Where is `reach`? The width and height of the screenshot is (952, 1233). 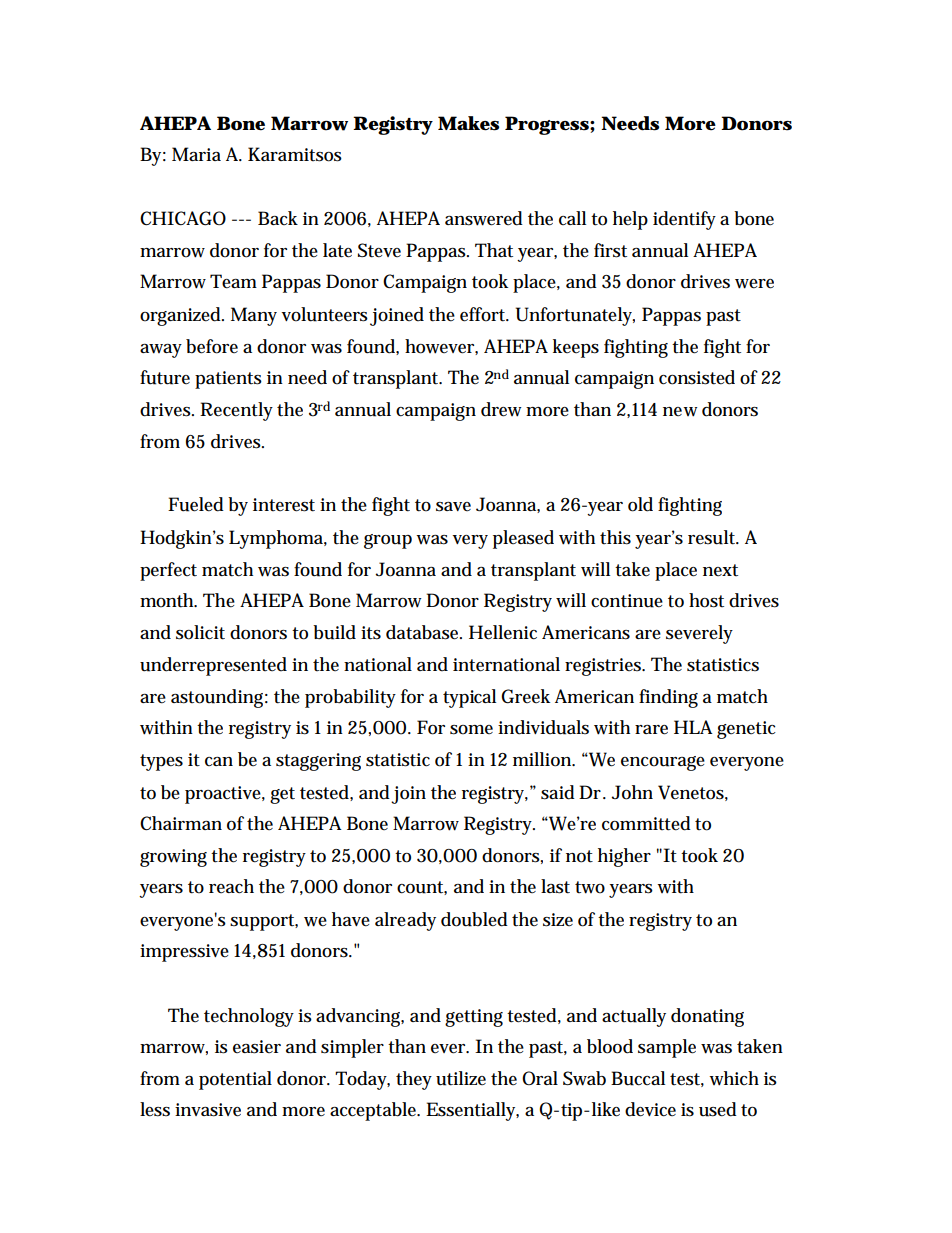 reach is located at coordinates (231, 886).
